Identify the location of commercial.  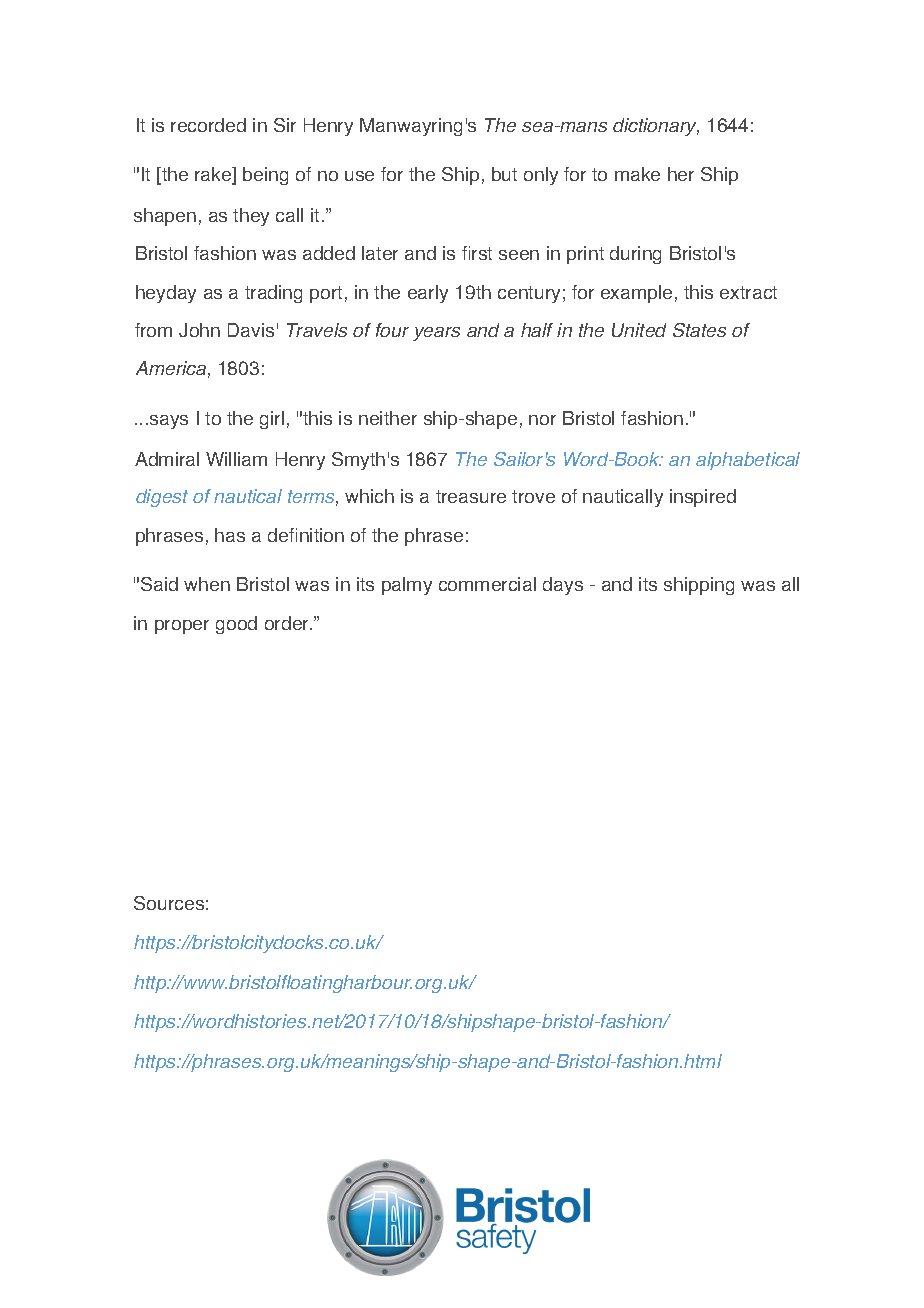
(487, 584).
